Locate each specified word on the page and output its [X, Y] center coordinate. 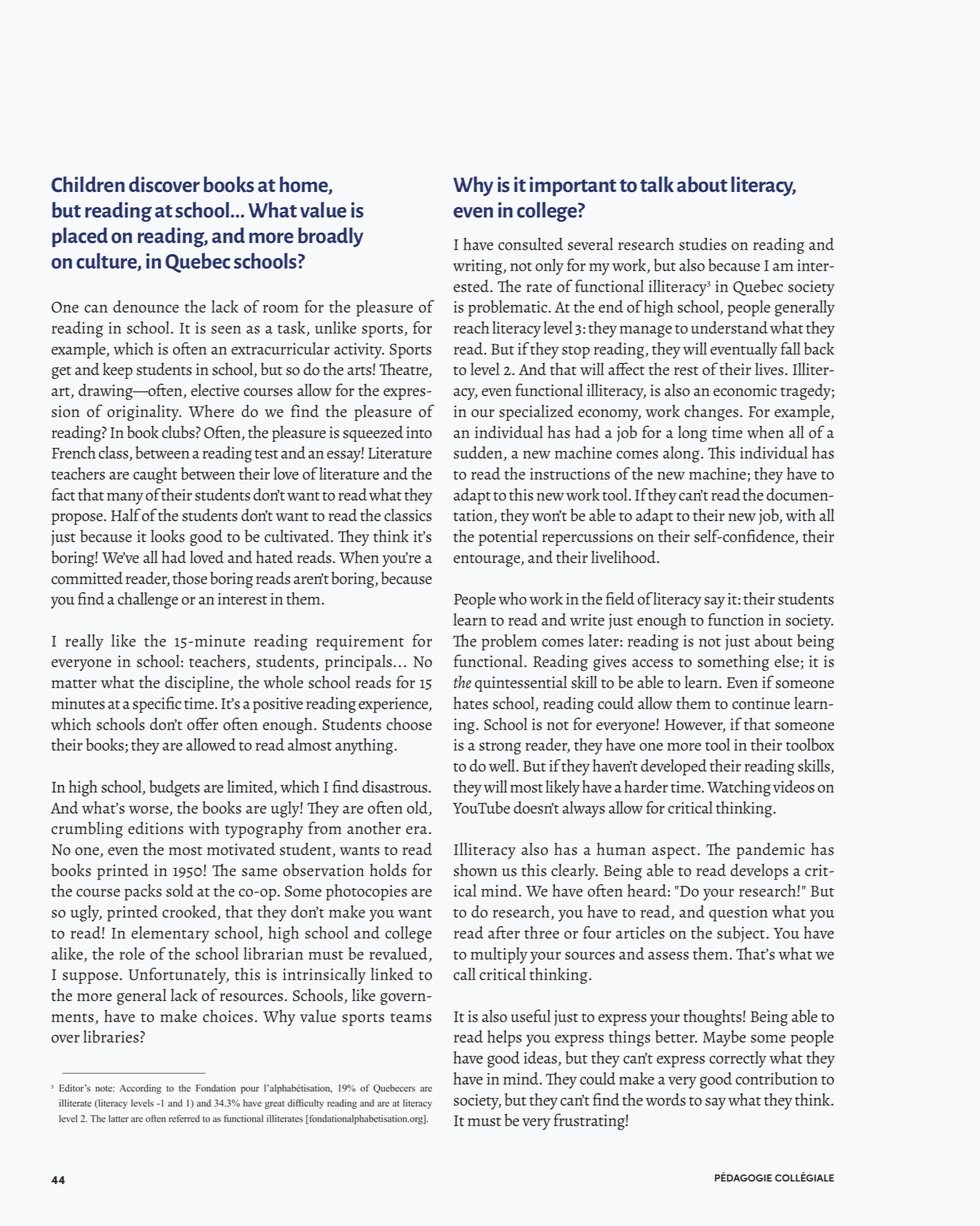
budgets [175, 788]
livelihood [624, 557]
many [125, 498]
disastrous [396, 786]
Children [88, 184]
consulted [530, 244]
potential [508, 538]
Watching [739, 788]
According [140, 1089]
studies [703, 244]
